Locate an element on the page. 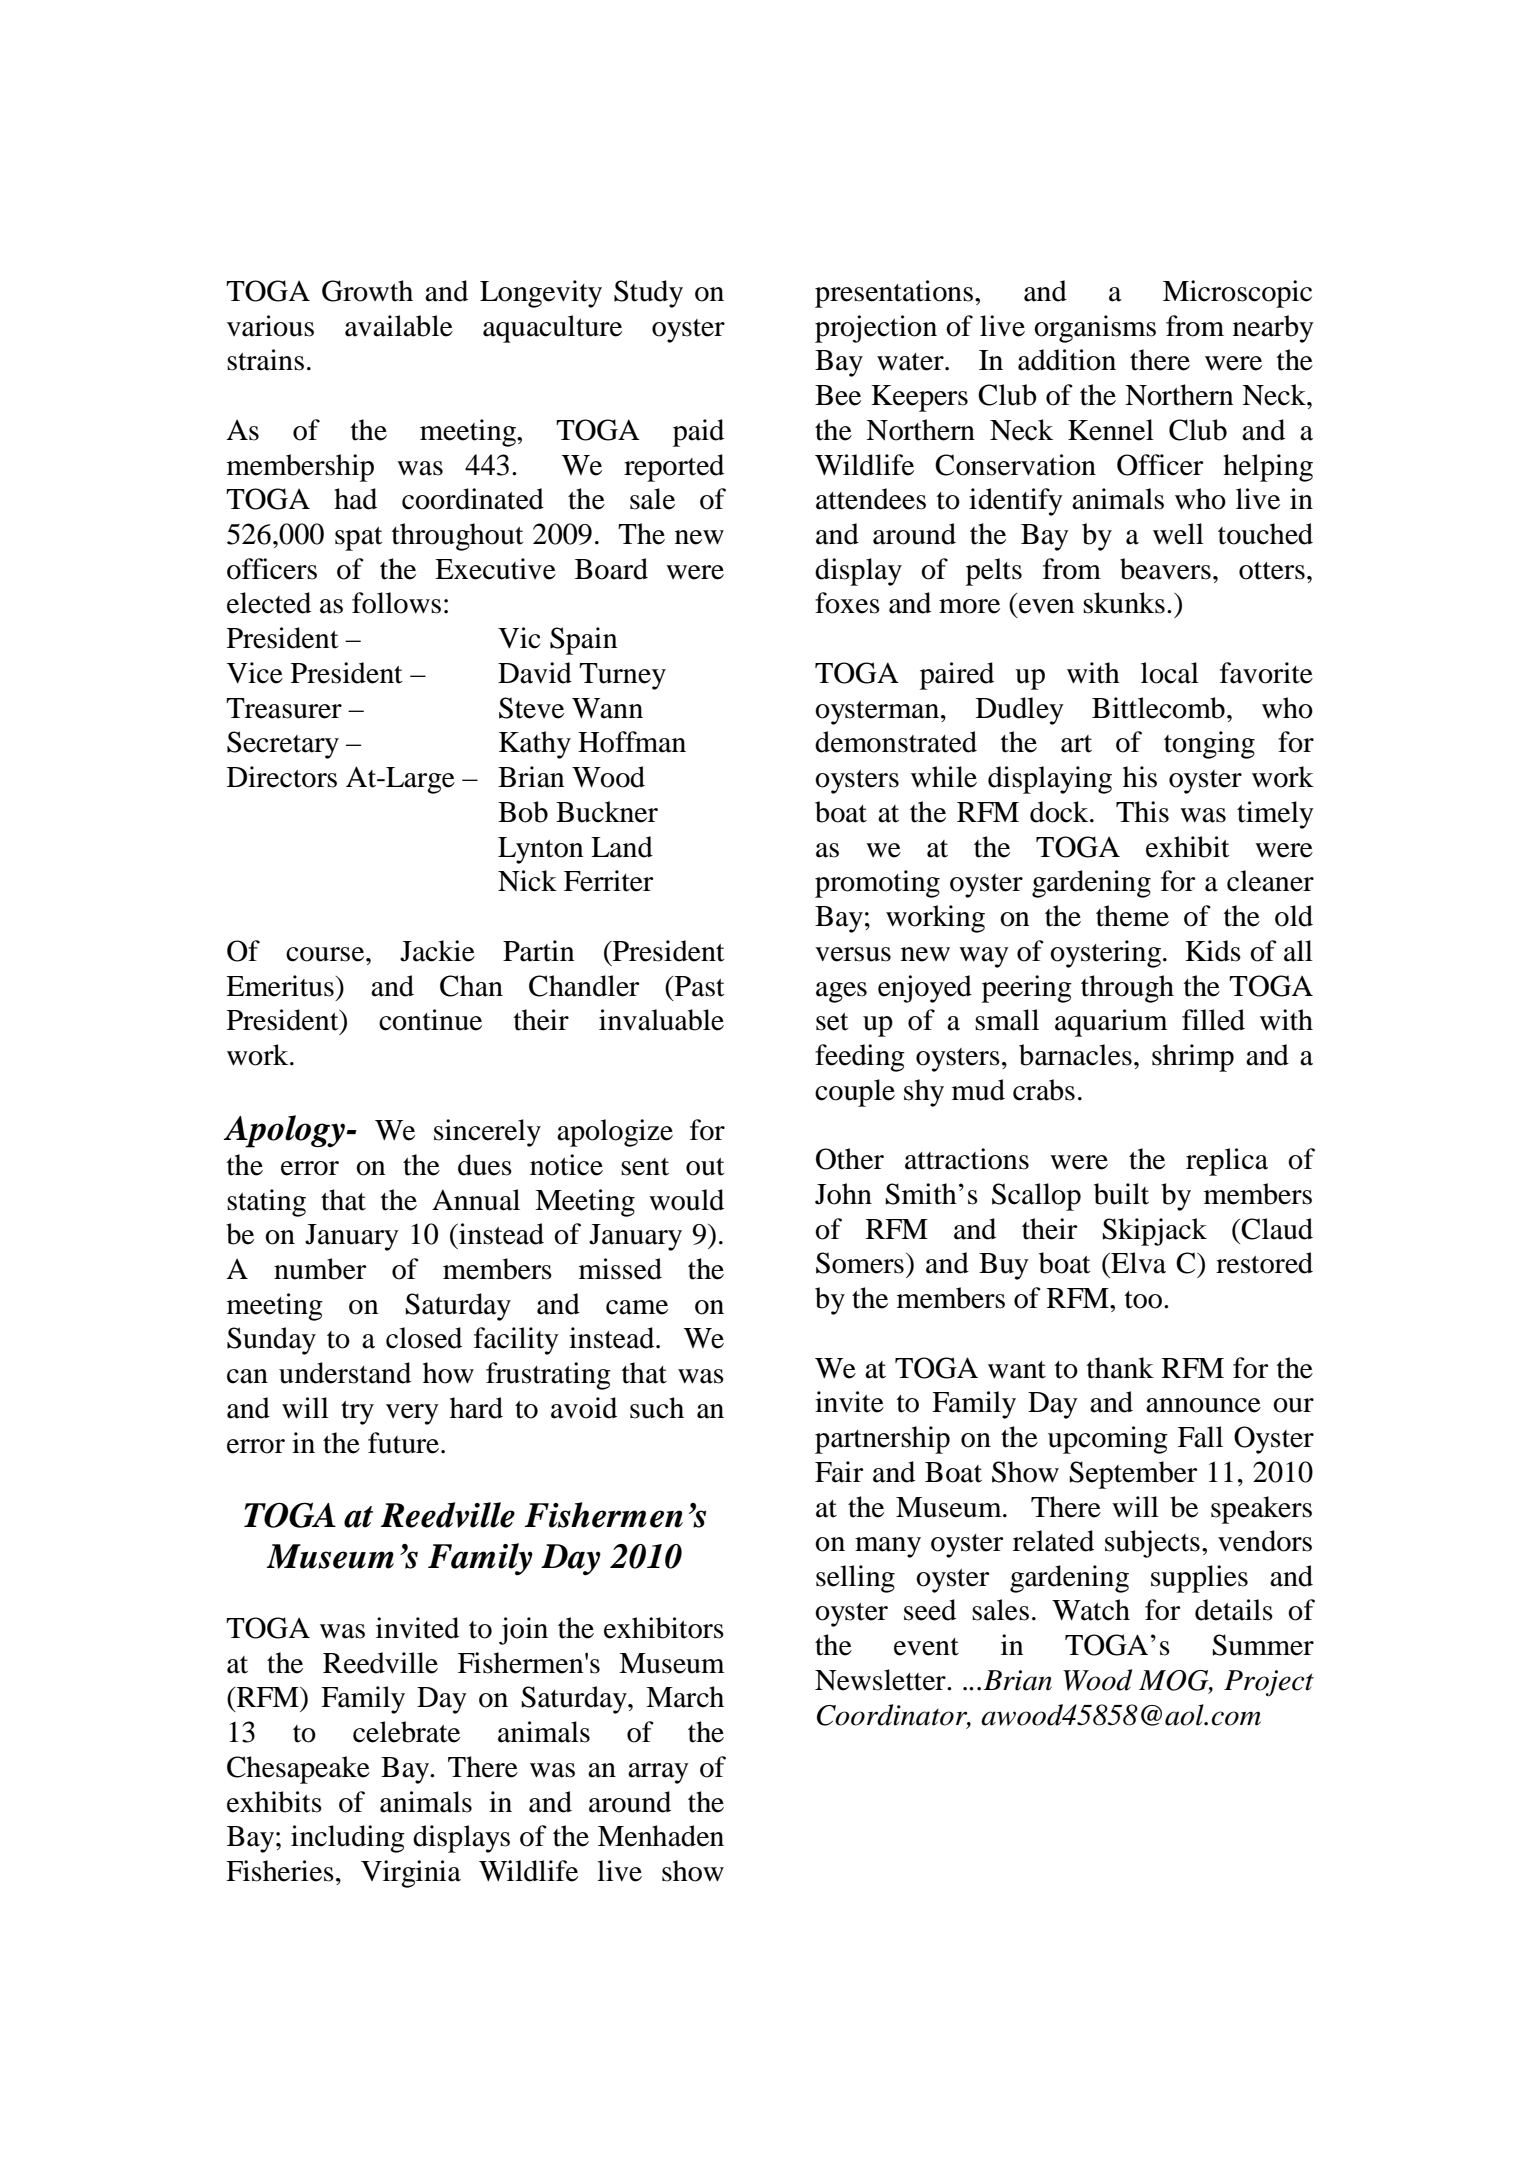 This image has width=1538, height=2177. available is located at coordinates (399, 326).
